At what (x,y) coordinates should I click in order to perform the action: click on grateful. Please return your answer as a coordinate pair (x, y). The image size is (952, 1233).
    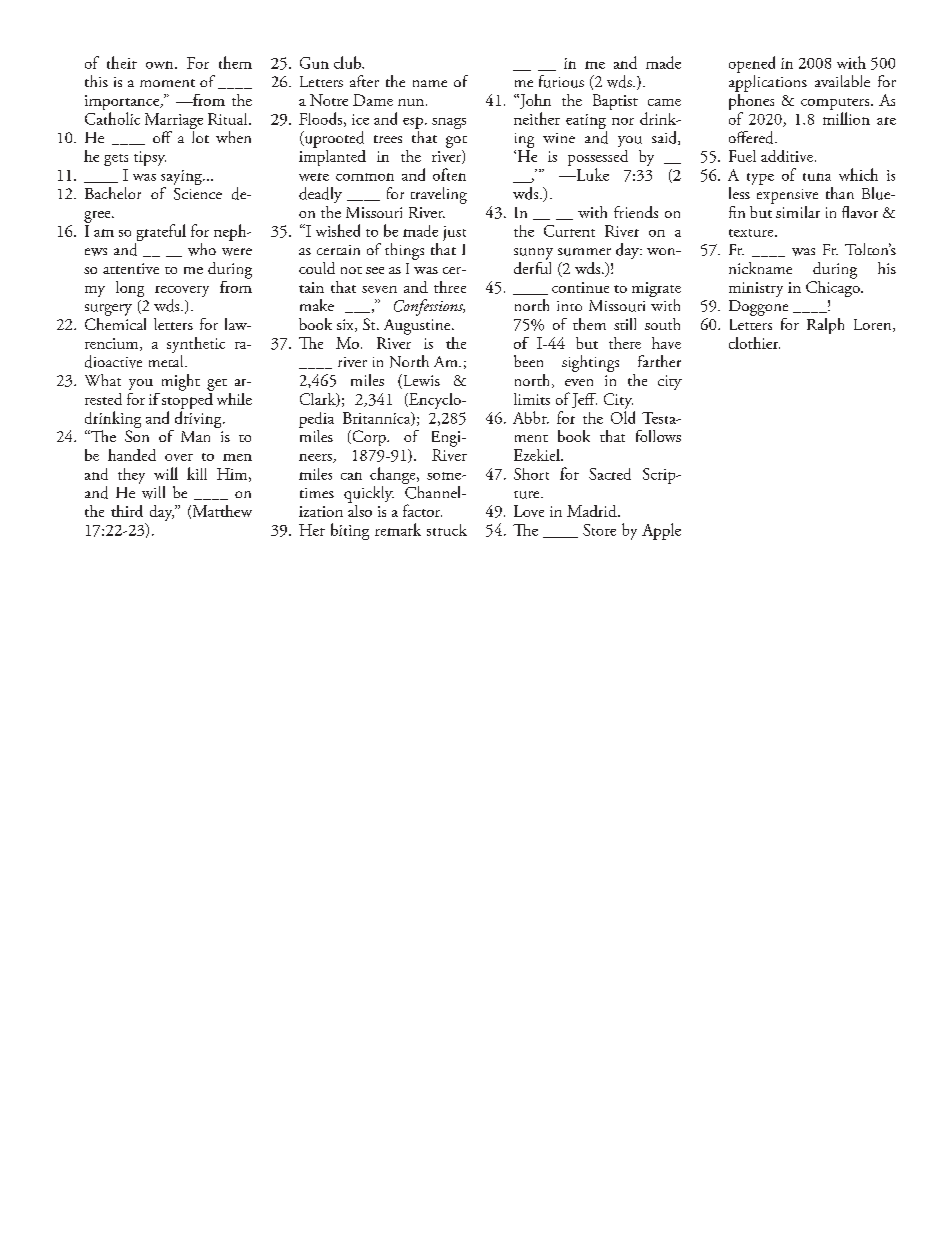
    Looking at the image, I should click on (160, 234).
